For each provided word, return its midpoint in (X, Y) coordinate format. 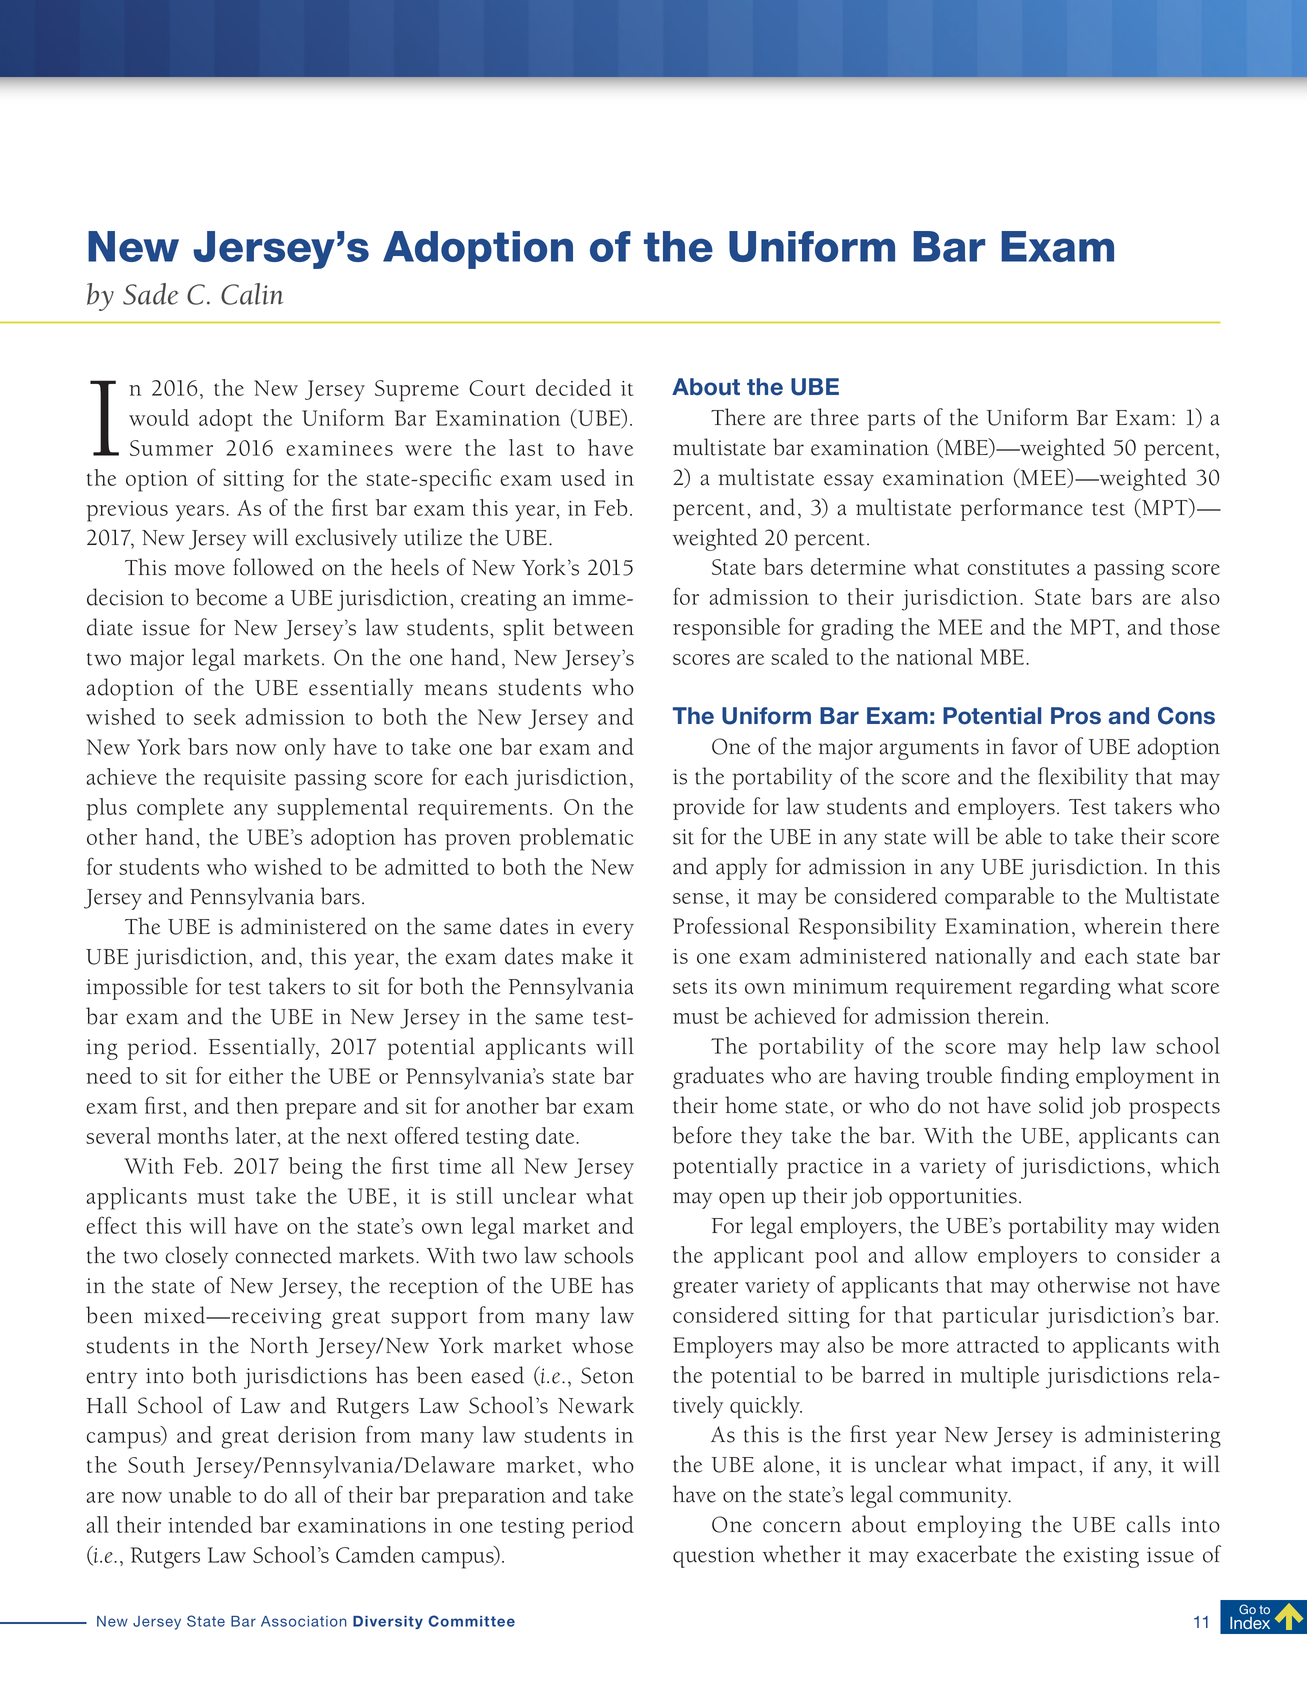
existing (1101, 1557)
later (257, 1137)
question (714, 1557)
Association (304, 1621)
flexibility (1083, 778)
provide (709, 808)
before (702, 1135)
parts (891, 422)
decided (573, 387)
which (1190, 1165)
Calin (252, 294)
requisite (245, 780)
